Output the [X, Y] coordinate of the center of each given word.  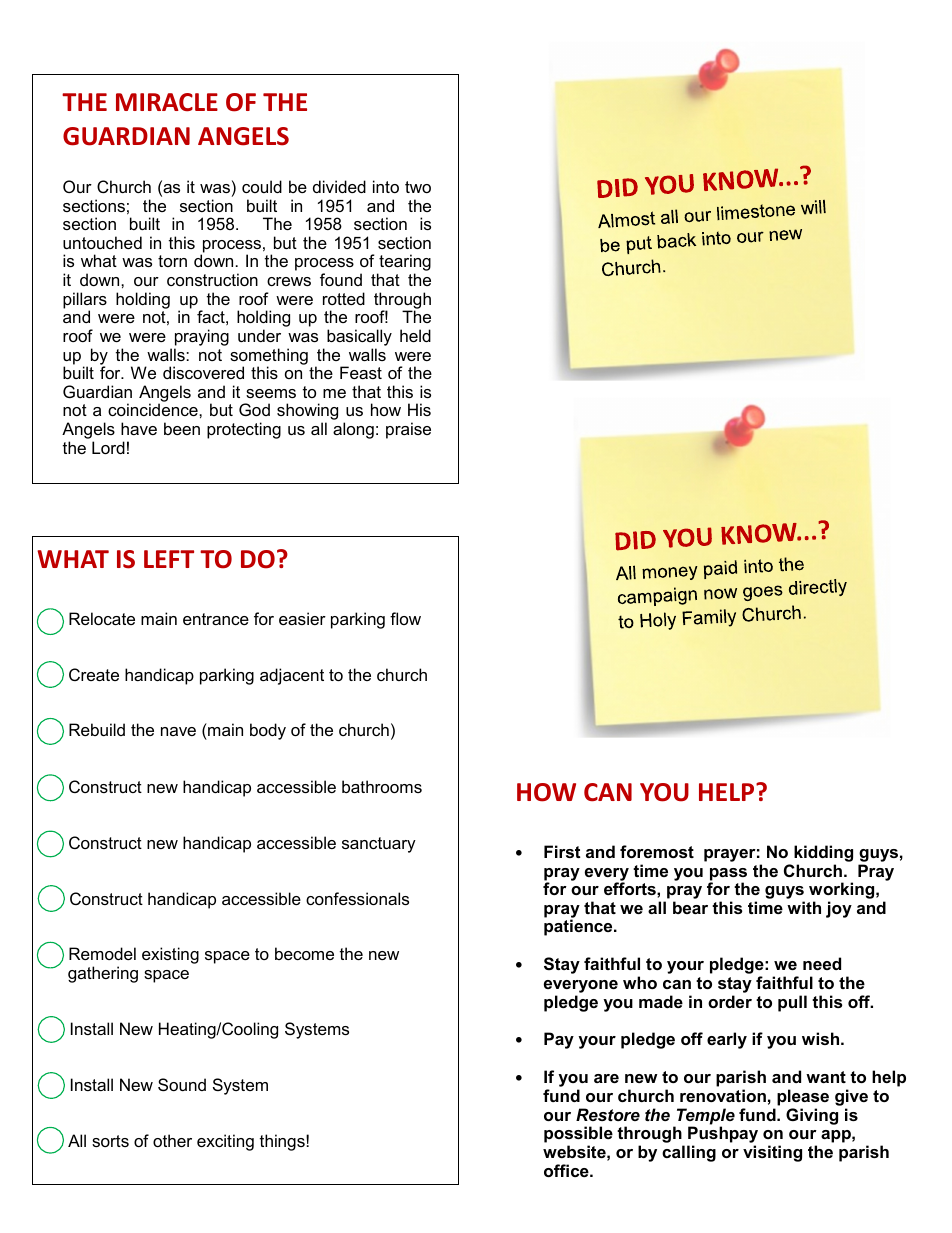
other [172, 1140]
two [418, 187]
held [415, 335]
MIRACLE [167, 102]
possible [578, 1136]
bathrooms [382, 786]
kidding [823, 853]
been [182, 428]
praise [408, 430]
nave [178, 731]
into [386, 186]
